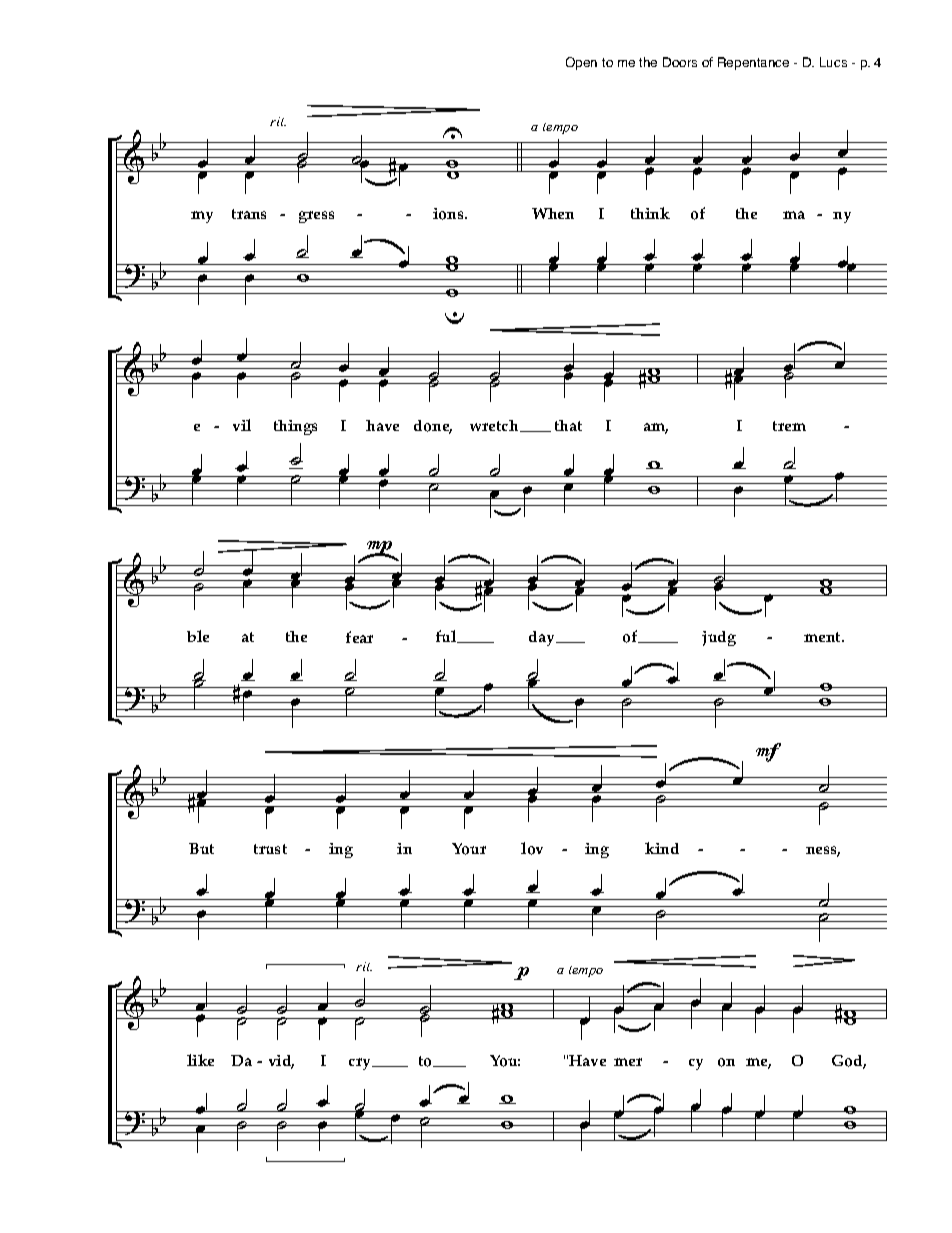 This image has width=952, height=1233. What do you see at coordinates (543, 638) in the image?
I see `day` at bounding box center [543, 638].
